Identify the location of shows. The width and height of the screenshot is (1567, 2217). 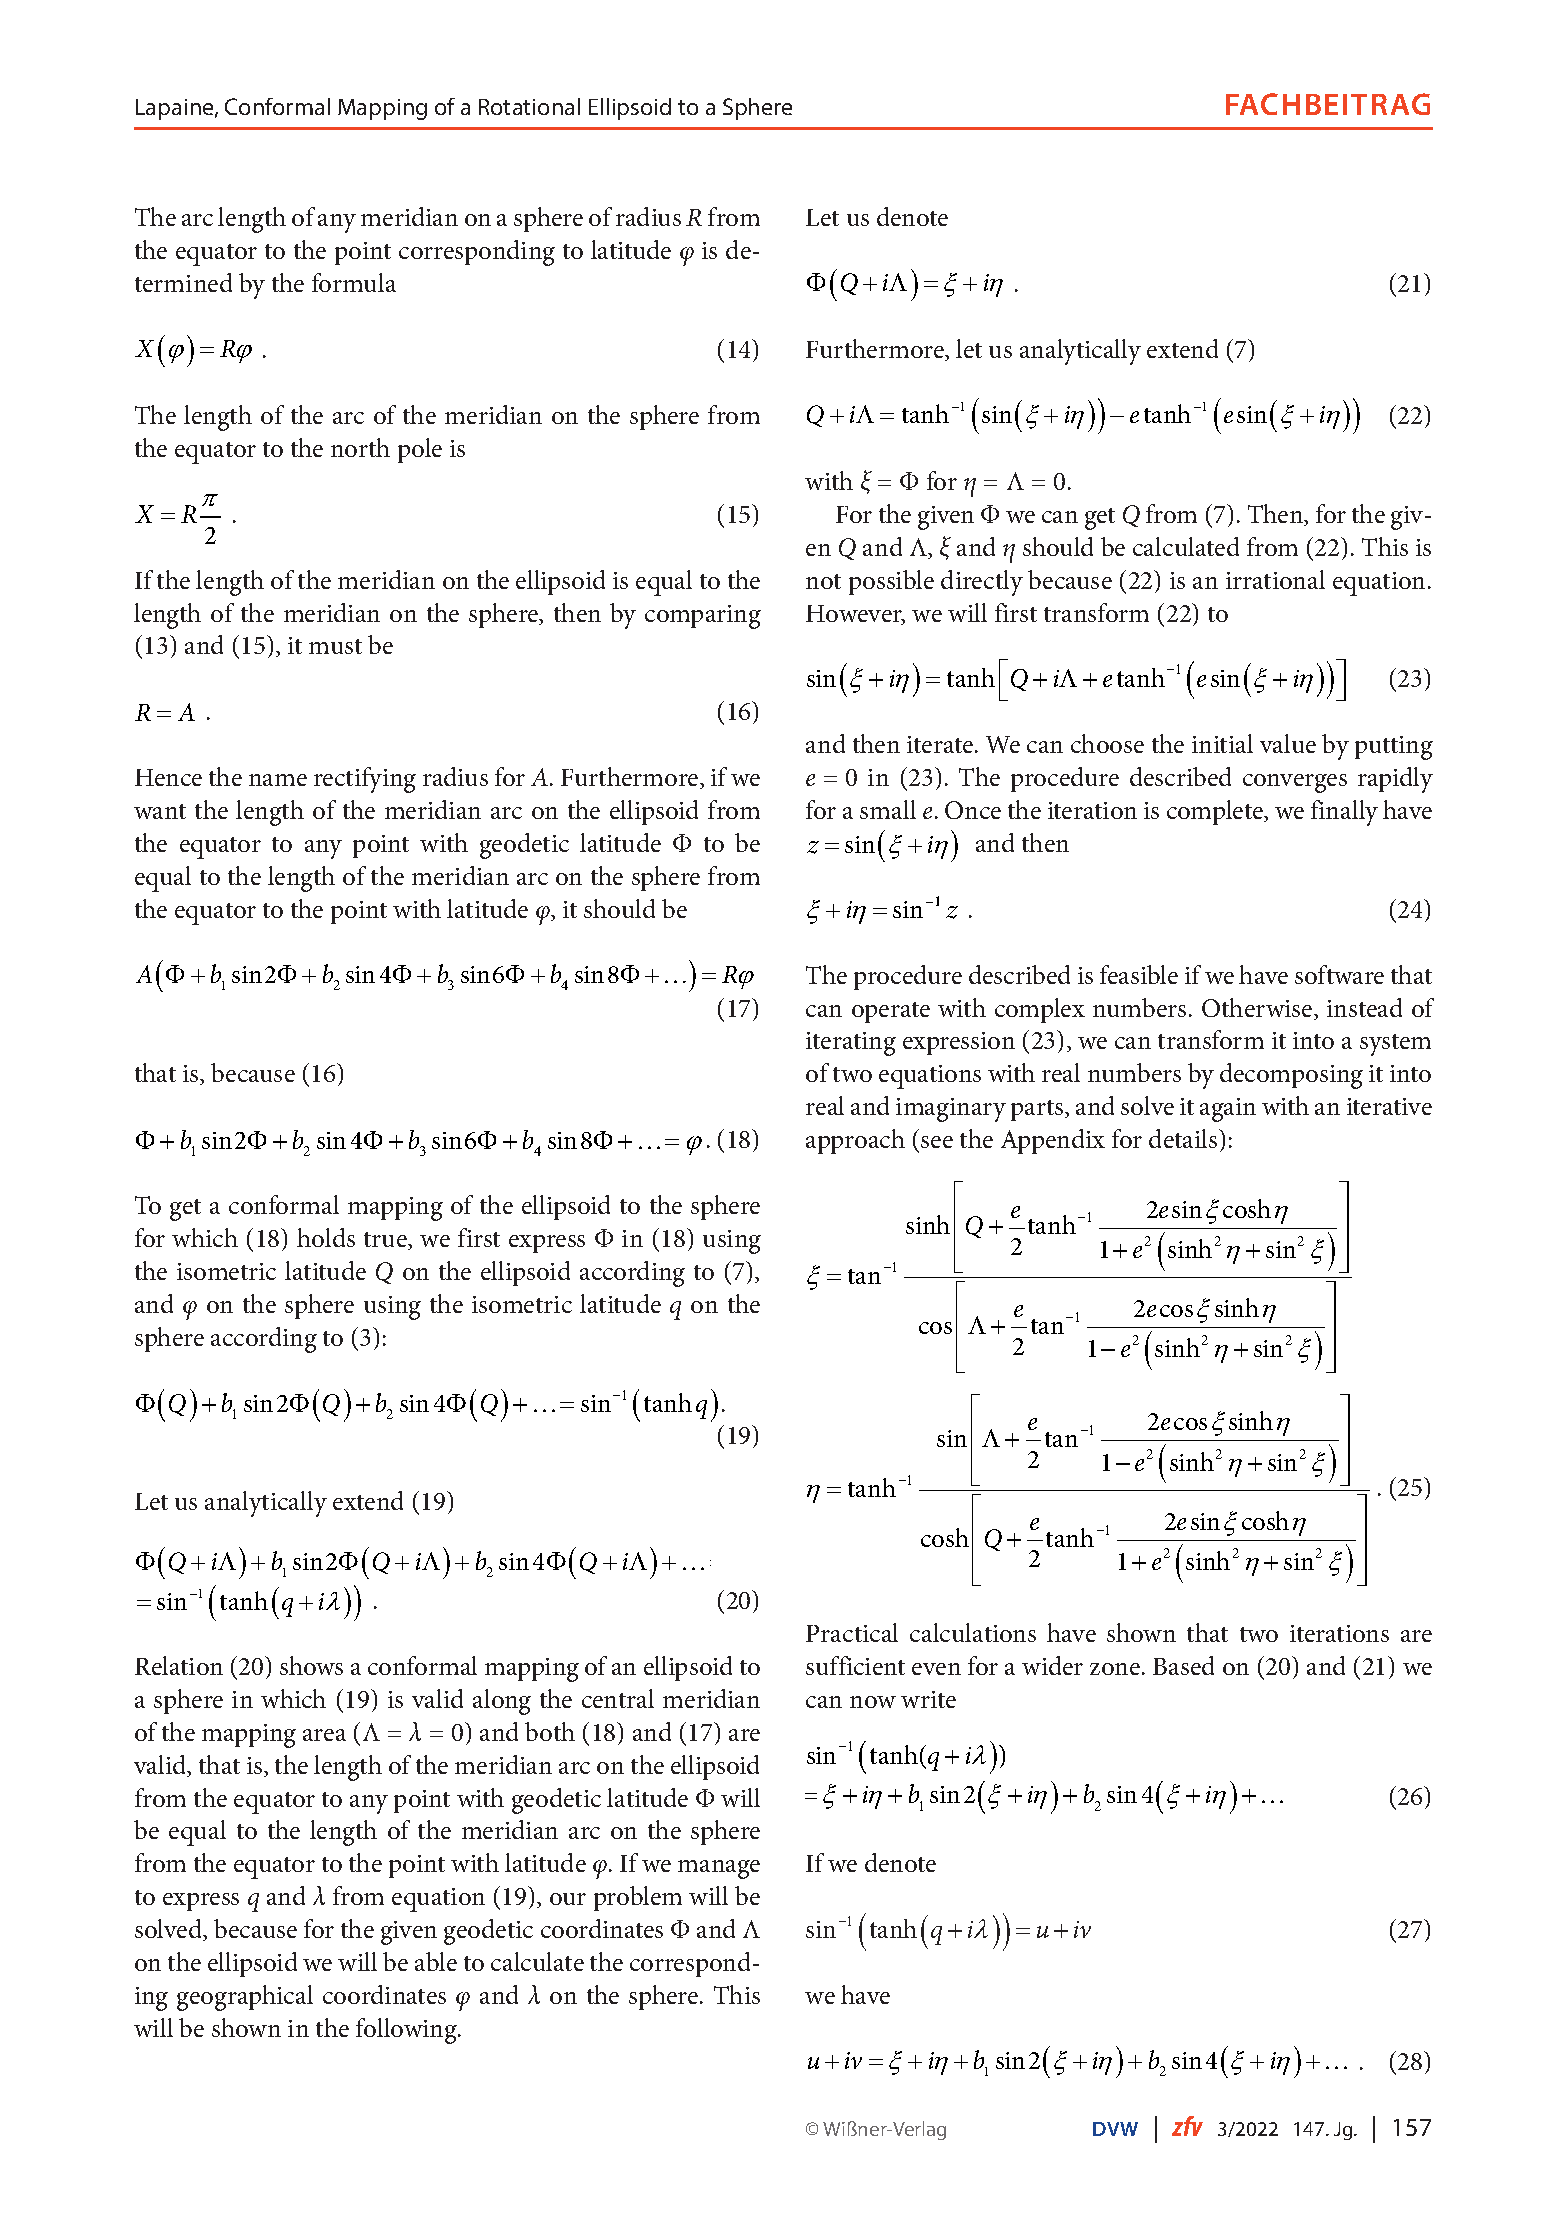
(311, 1665).
